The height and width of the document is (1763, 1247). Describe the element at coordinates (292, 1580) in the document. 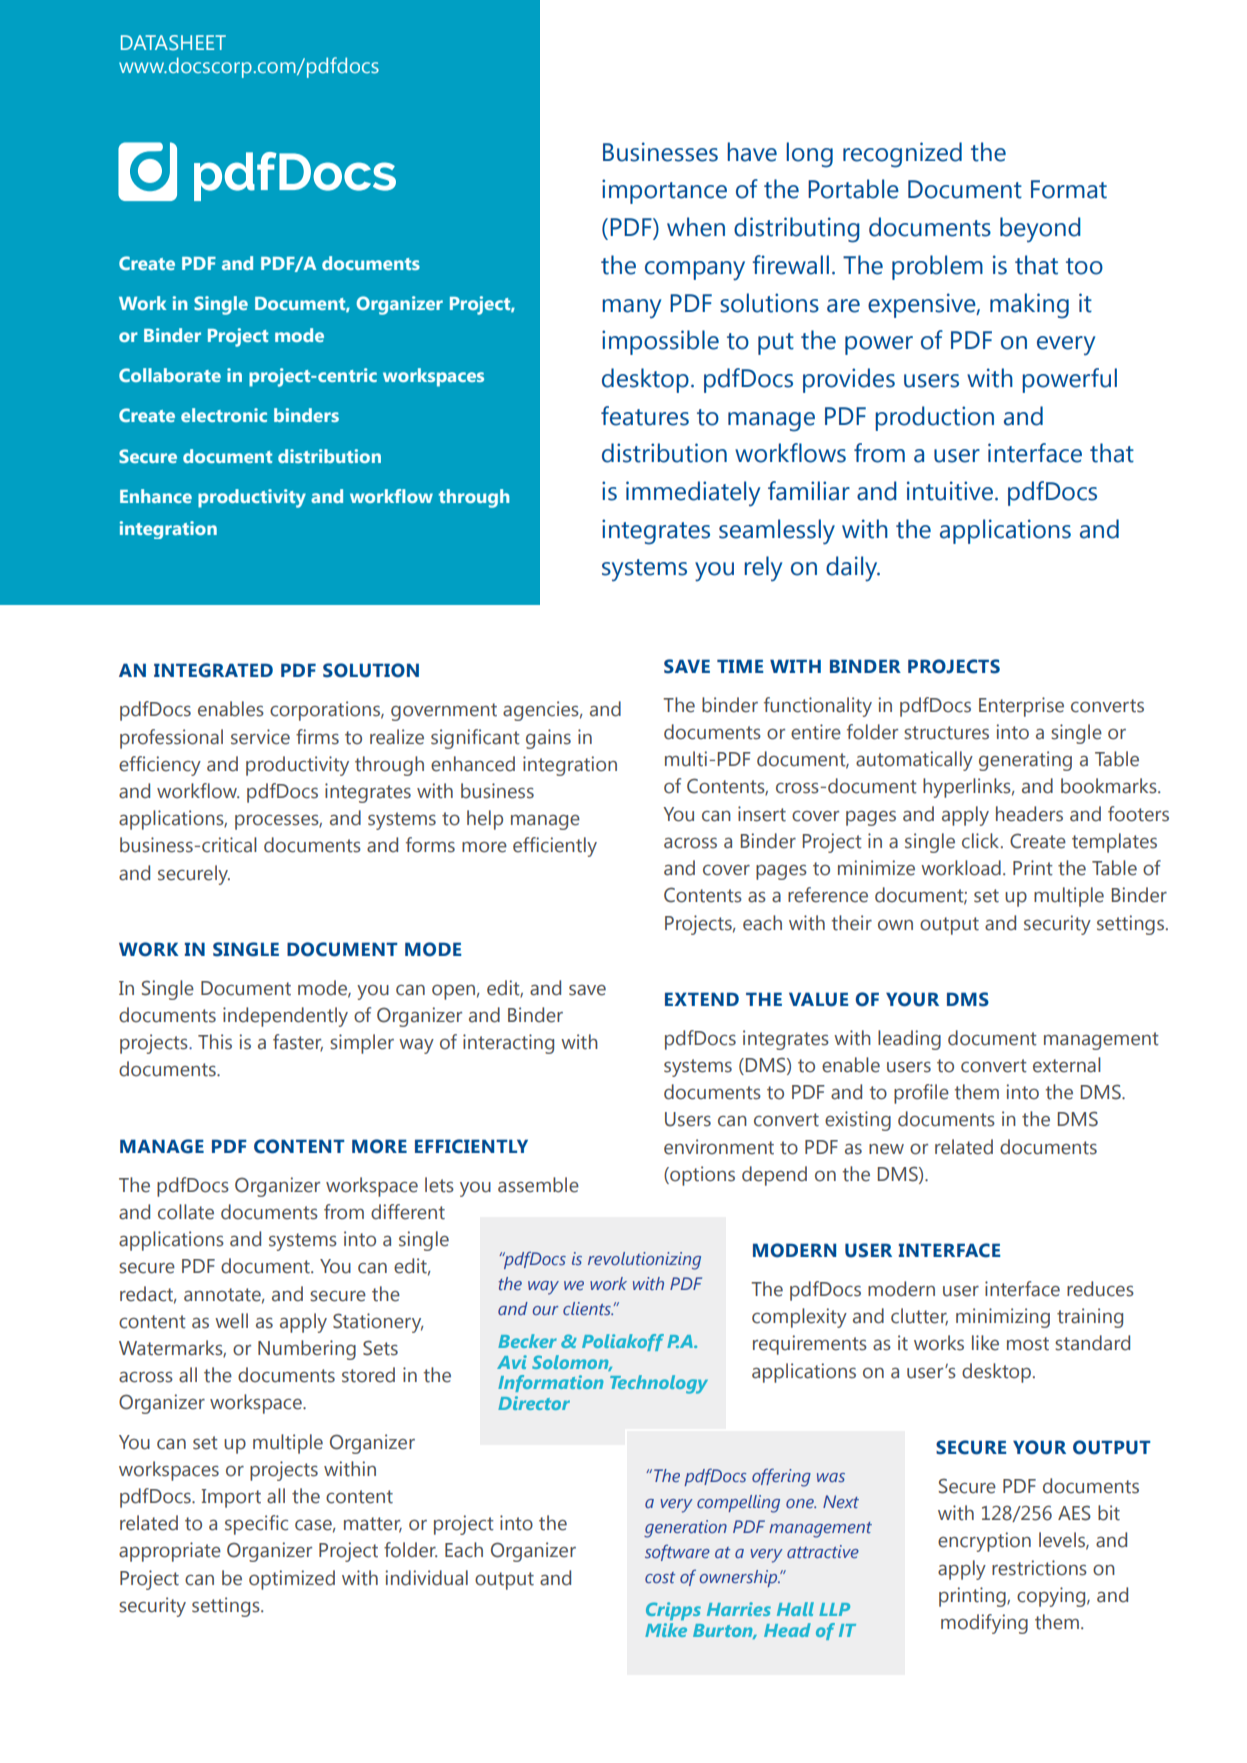

I see `optimized` at that location.
